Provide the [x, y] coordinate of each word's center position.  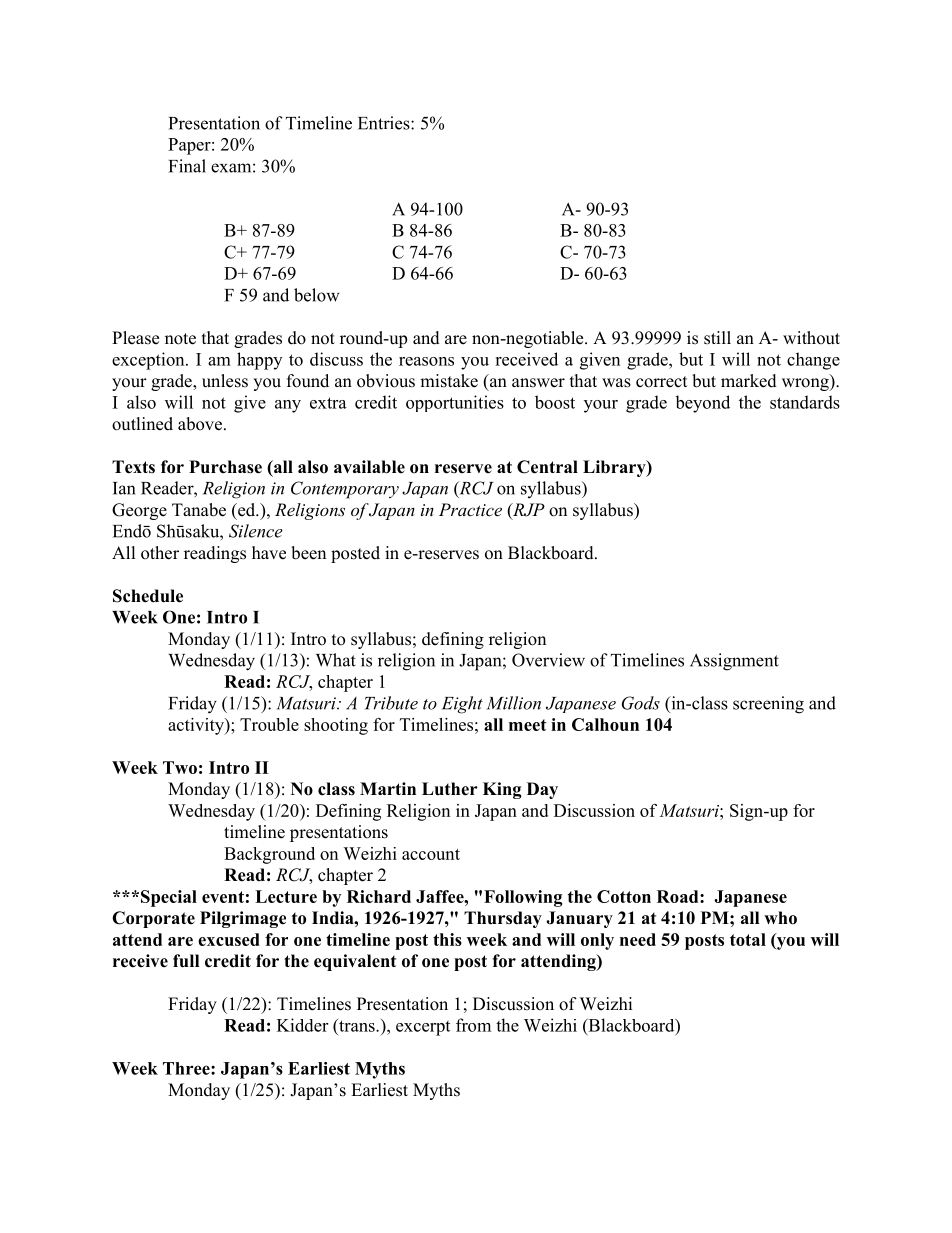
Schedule [148, 596]
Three [187, 1068]
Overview [548, 660]
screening [768, 705]
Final [187, 166]
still [717, 338]
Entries [385, 123]
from [473, 1025]
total [748, 939]
